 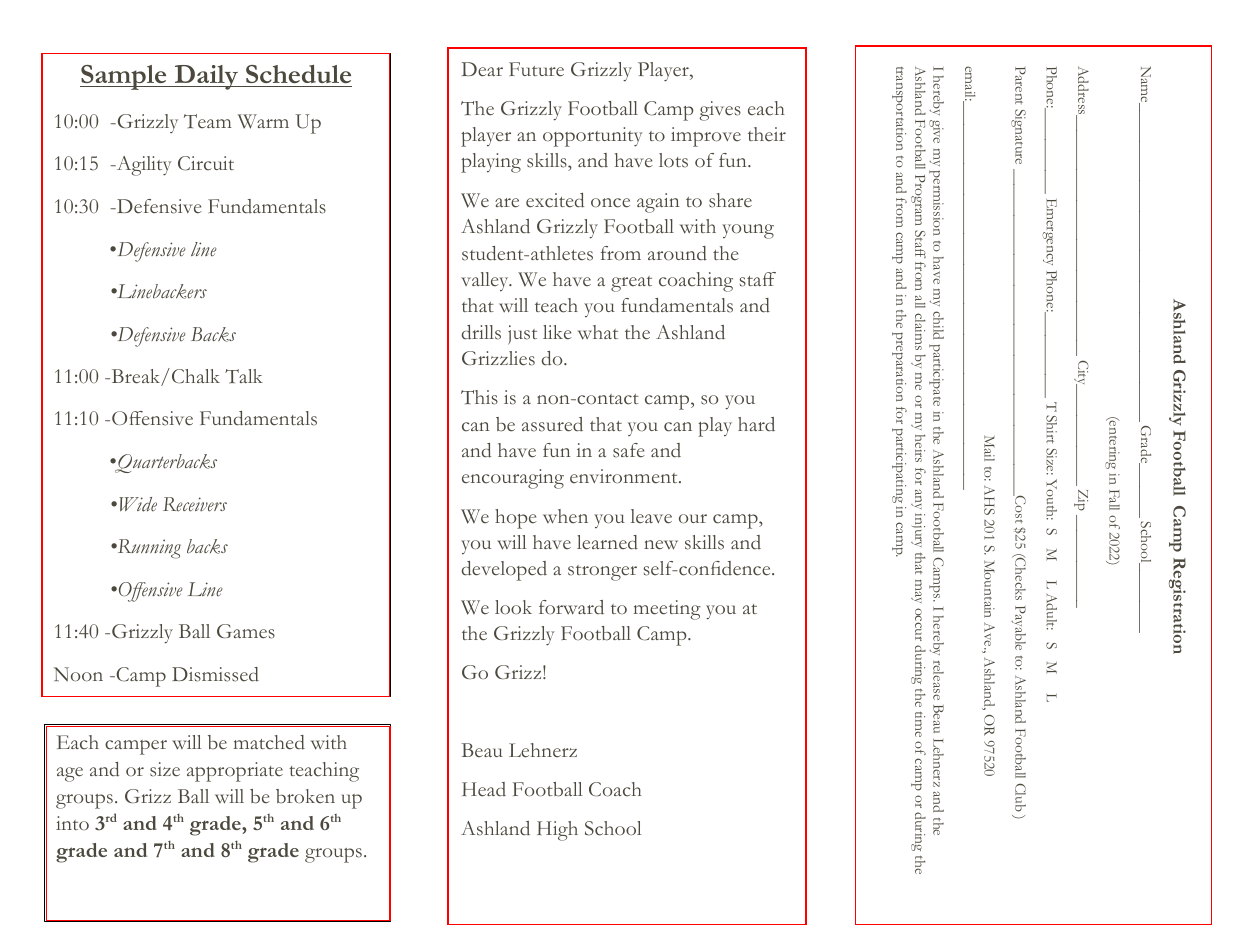 What do you see at coordinates (246, 631) in the image?
I see `Games` at bounding box center [246, 631].
